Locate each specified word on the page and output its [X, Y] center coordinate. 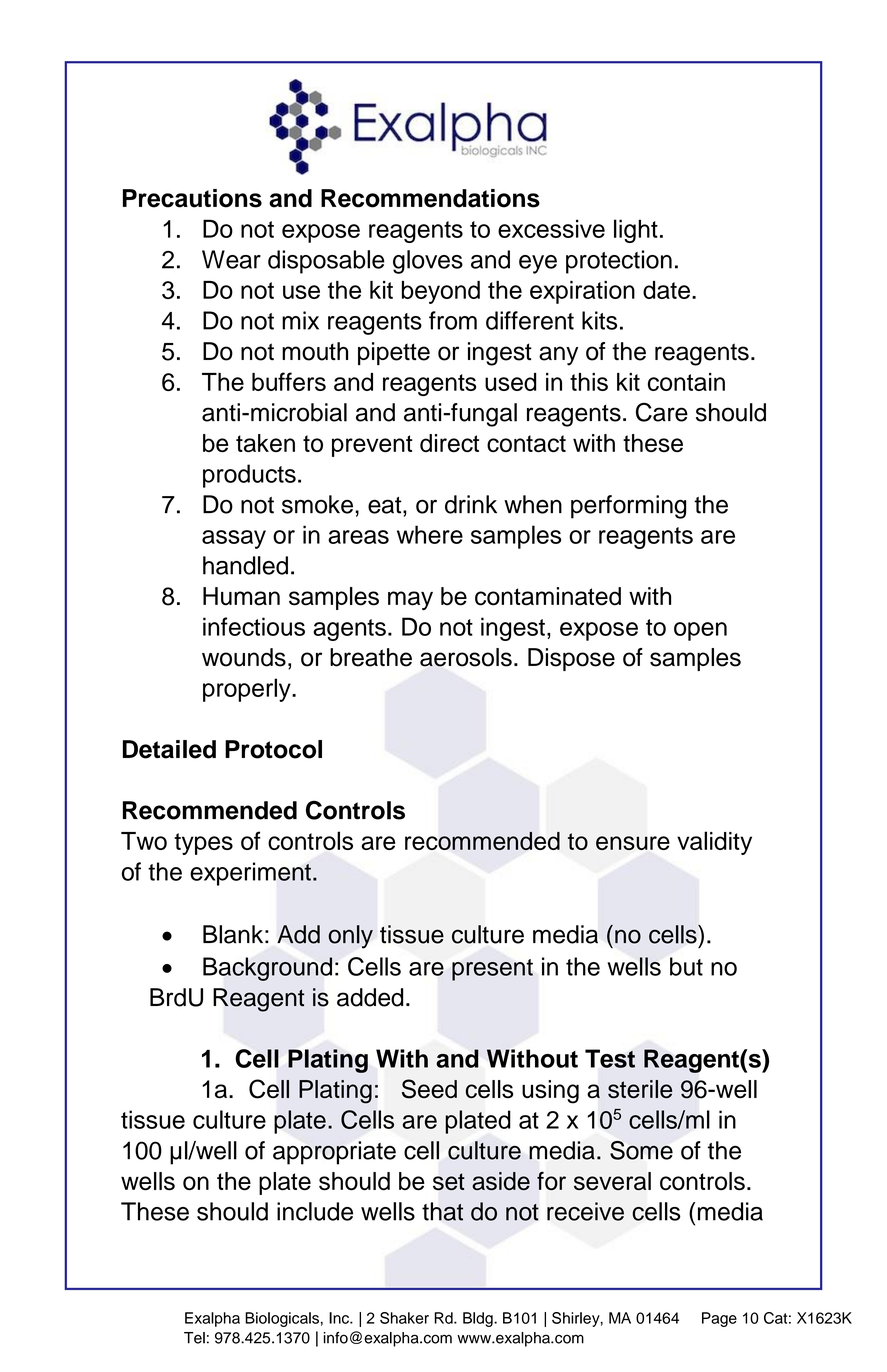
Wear [231, 259]
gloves [428, 262]
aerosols [466, 657]
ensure [633, 843]
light [636, 231]
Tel [194, 1338]
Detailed [169, 749]
